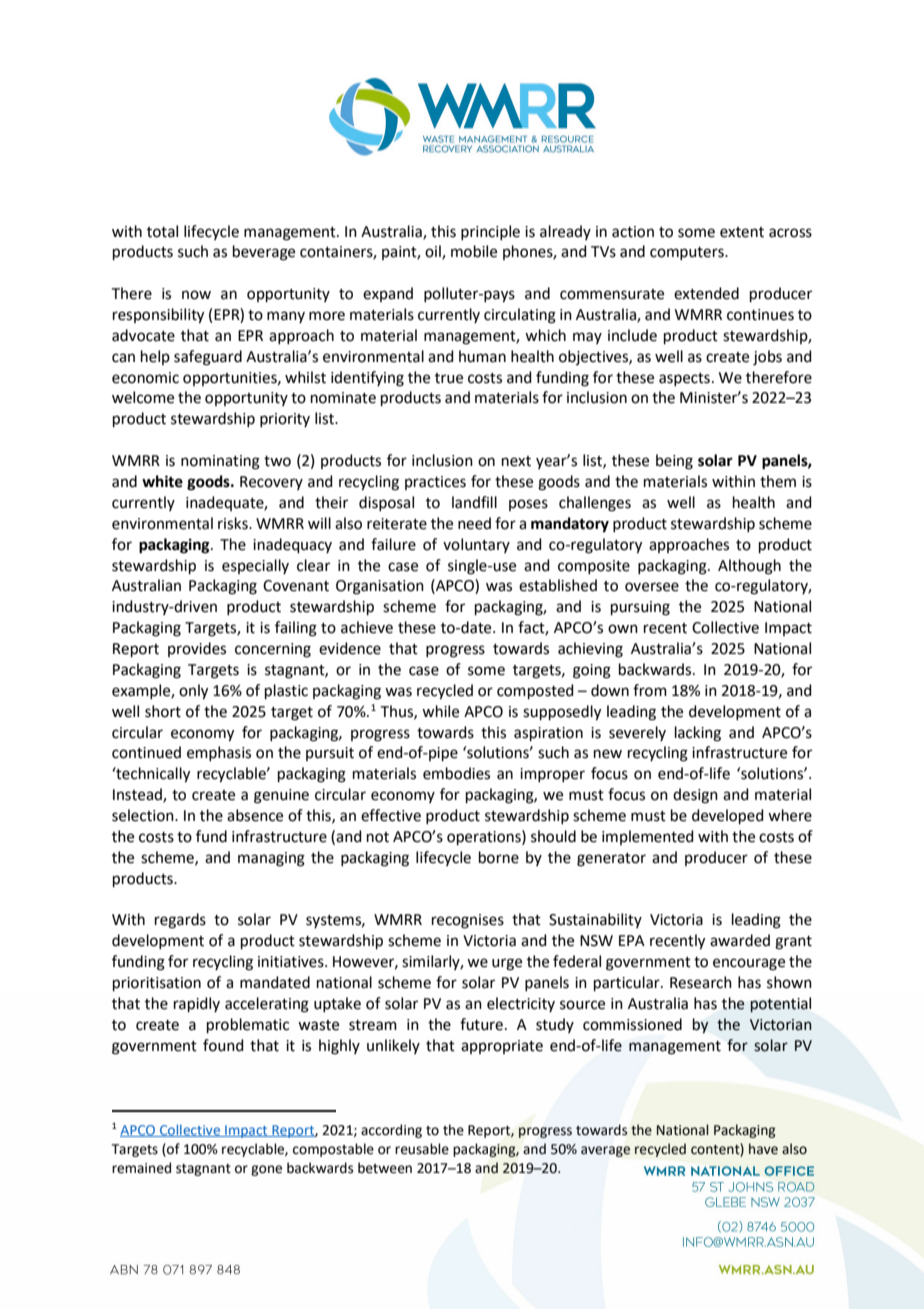  What do you see at coordinates (474, 251) in the page?
I see `mobile` at bounding box center [474, 251].
